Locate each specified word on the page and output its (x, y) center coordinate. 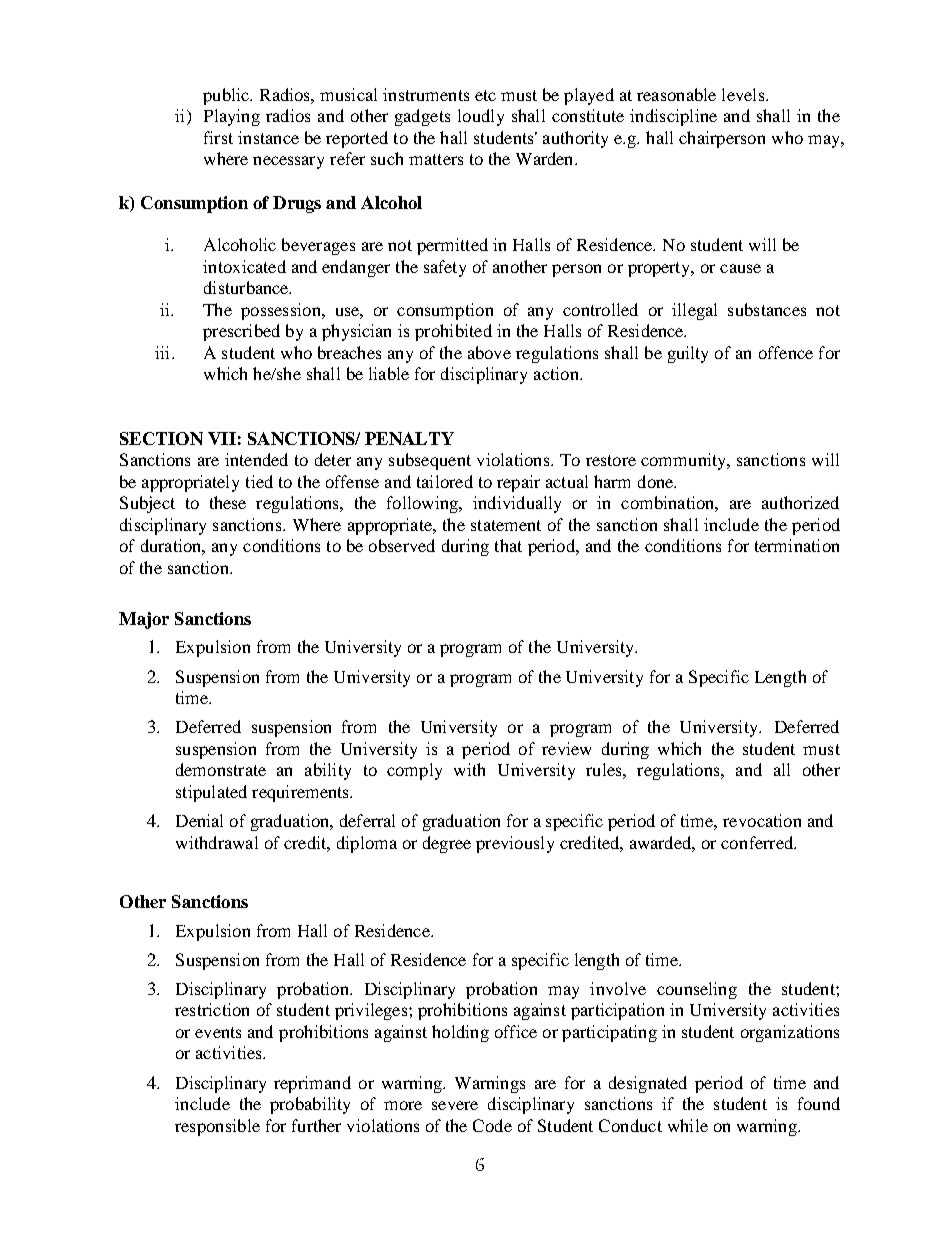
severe (455, 1105)
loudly (481, 117)
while (688, 1125)
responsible (217, 1127)
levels (744, 94)
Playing (232, 117)
